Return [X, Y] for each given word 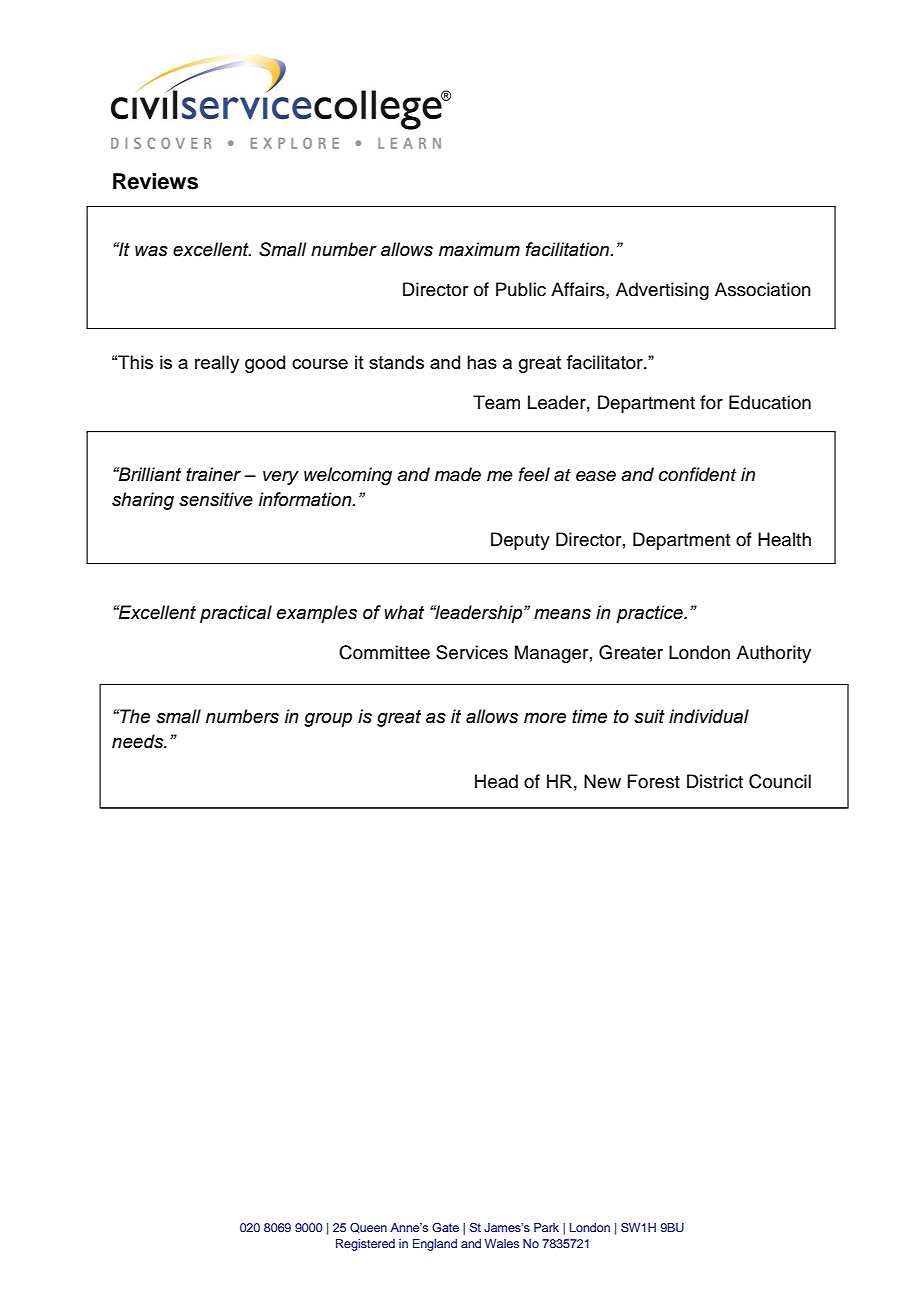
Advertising [662, 291]
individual [709, 716]
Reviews [155, 181]
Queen [368, 1228]
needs [139, 741]
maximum [479, 249]
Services [472, 652]
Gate [445, 1227]
